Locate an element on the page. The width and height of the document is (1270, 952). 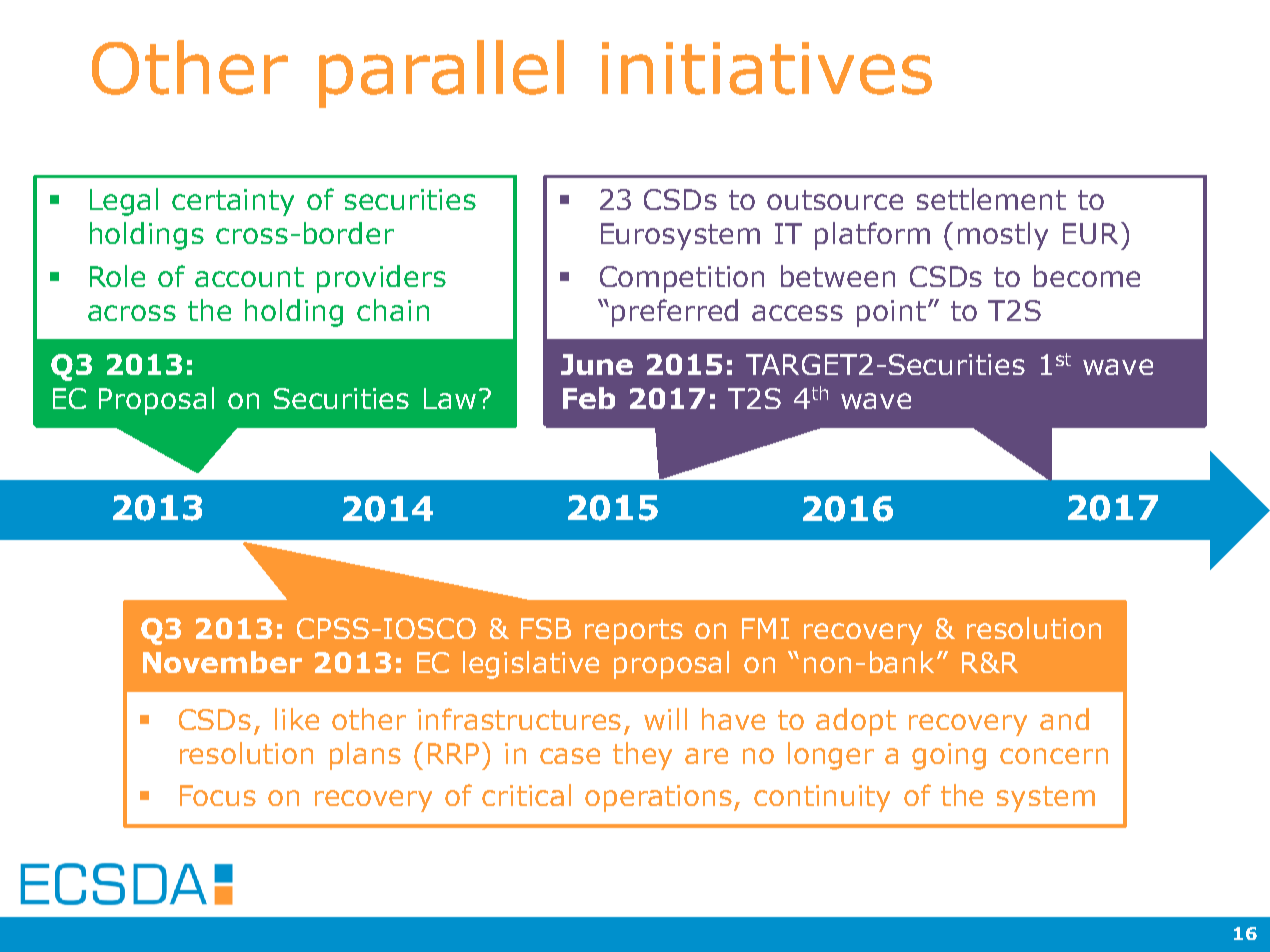
parallel is located at coordinates (441, 74).
